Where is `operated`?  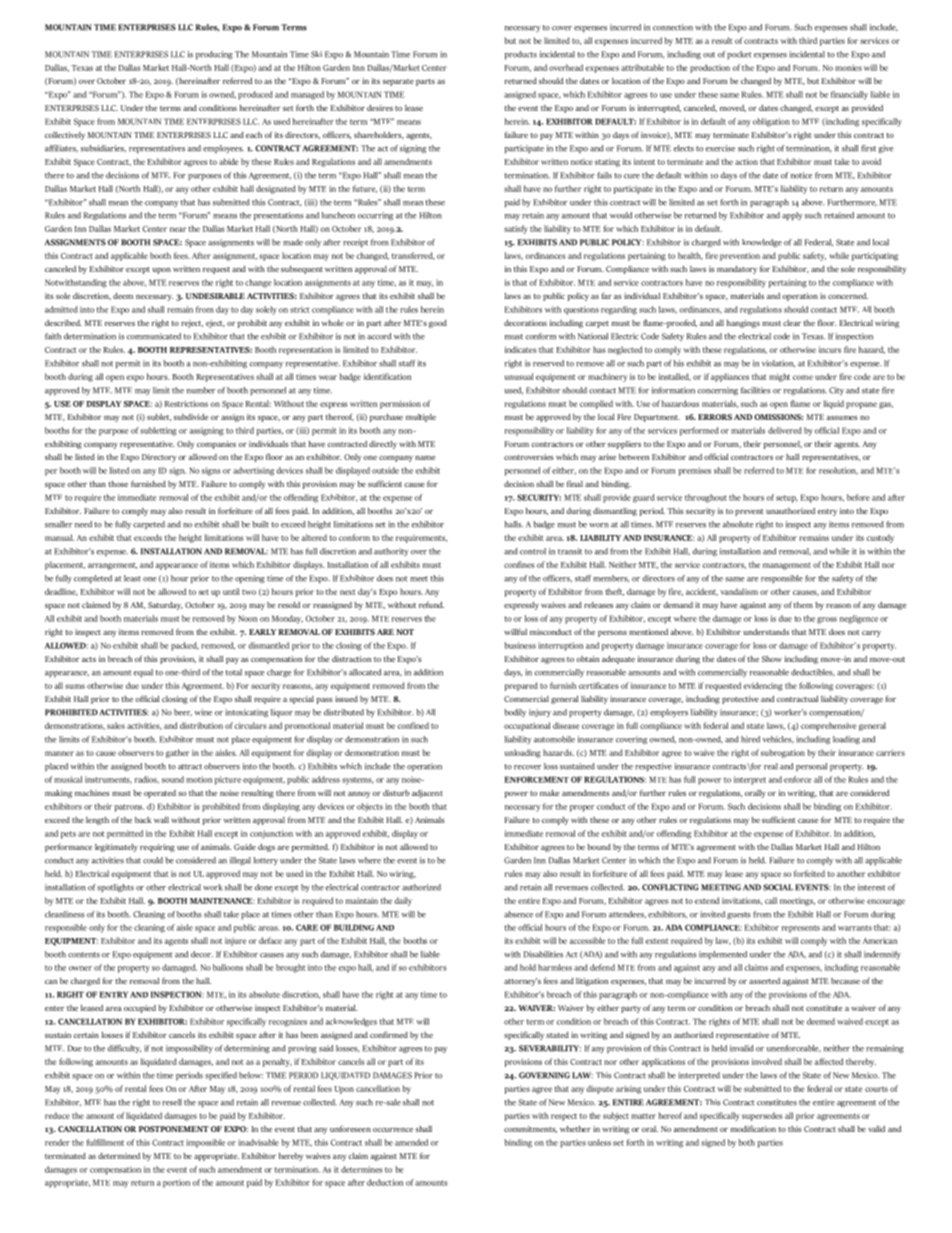 operated is located at coordinates (160, 794).
